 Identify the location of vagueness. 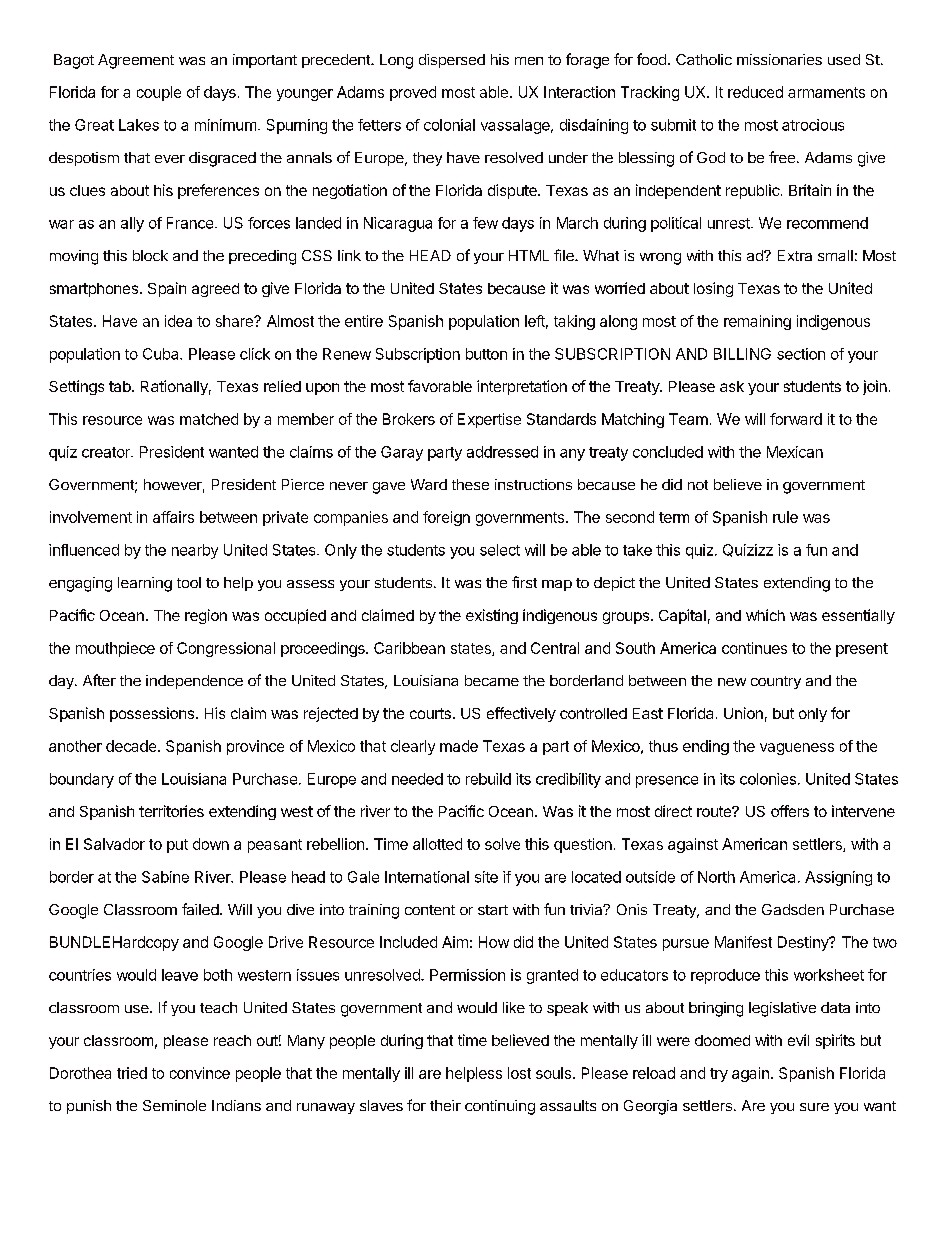
(797, 749).
